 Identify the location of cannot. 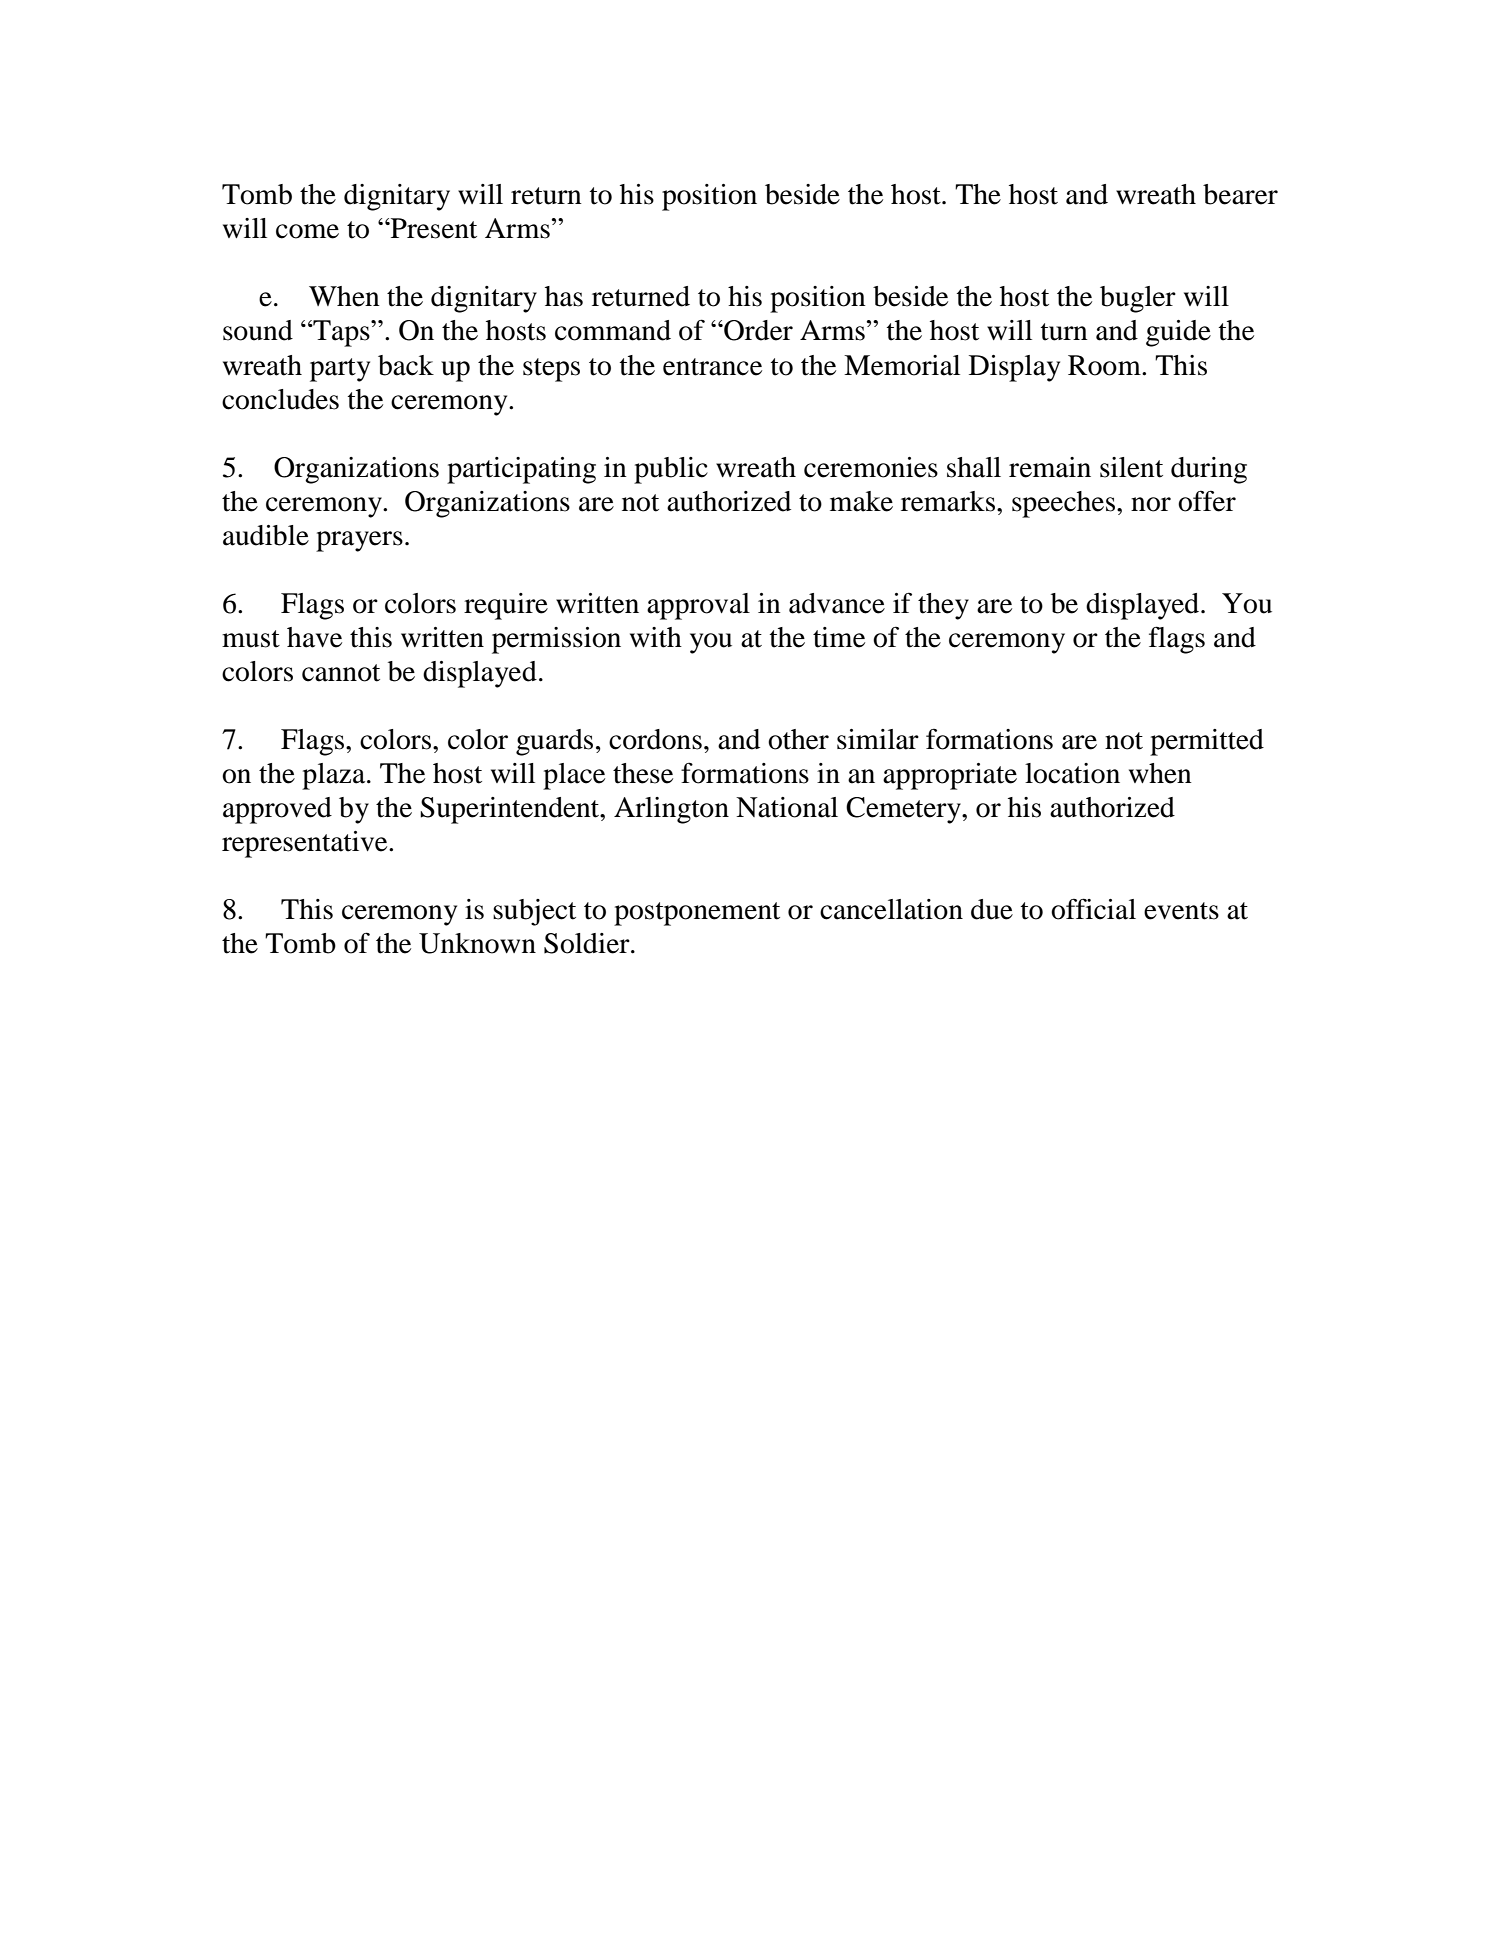
(341, 673).
